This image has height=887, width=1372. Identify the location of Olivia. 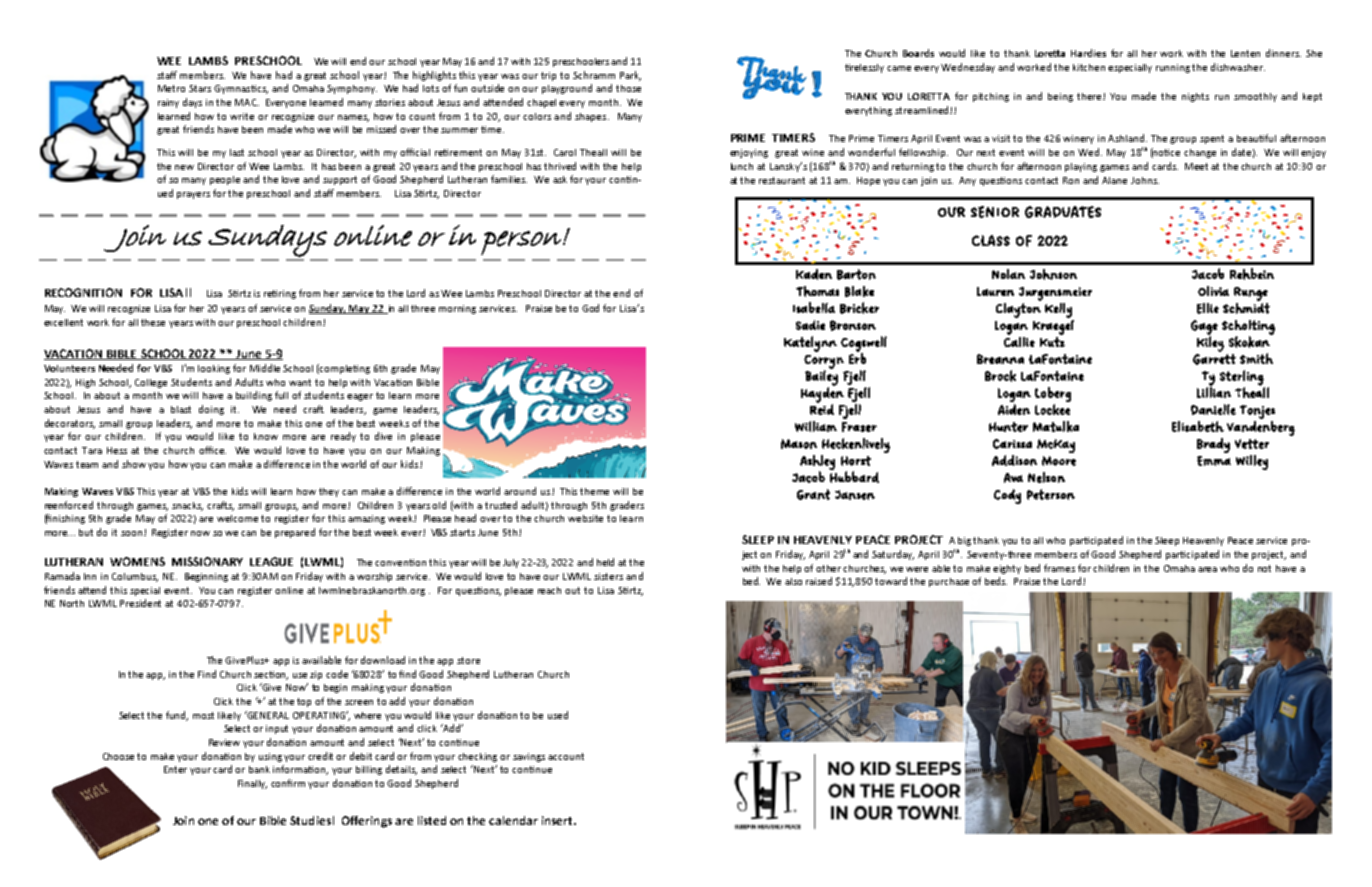
(1213, 291).
